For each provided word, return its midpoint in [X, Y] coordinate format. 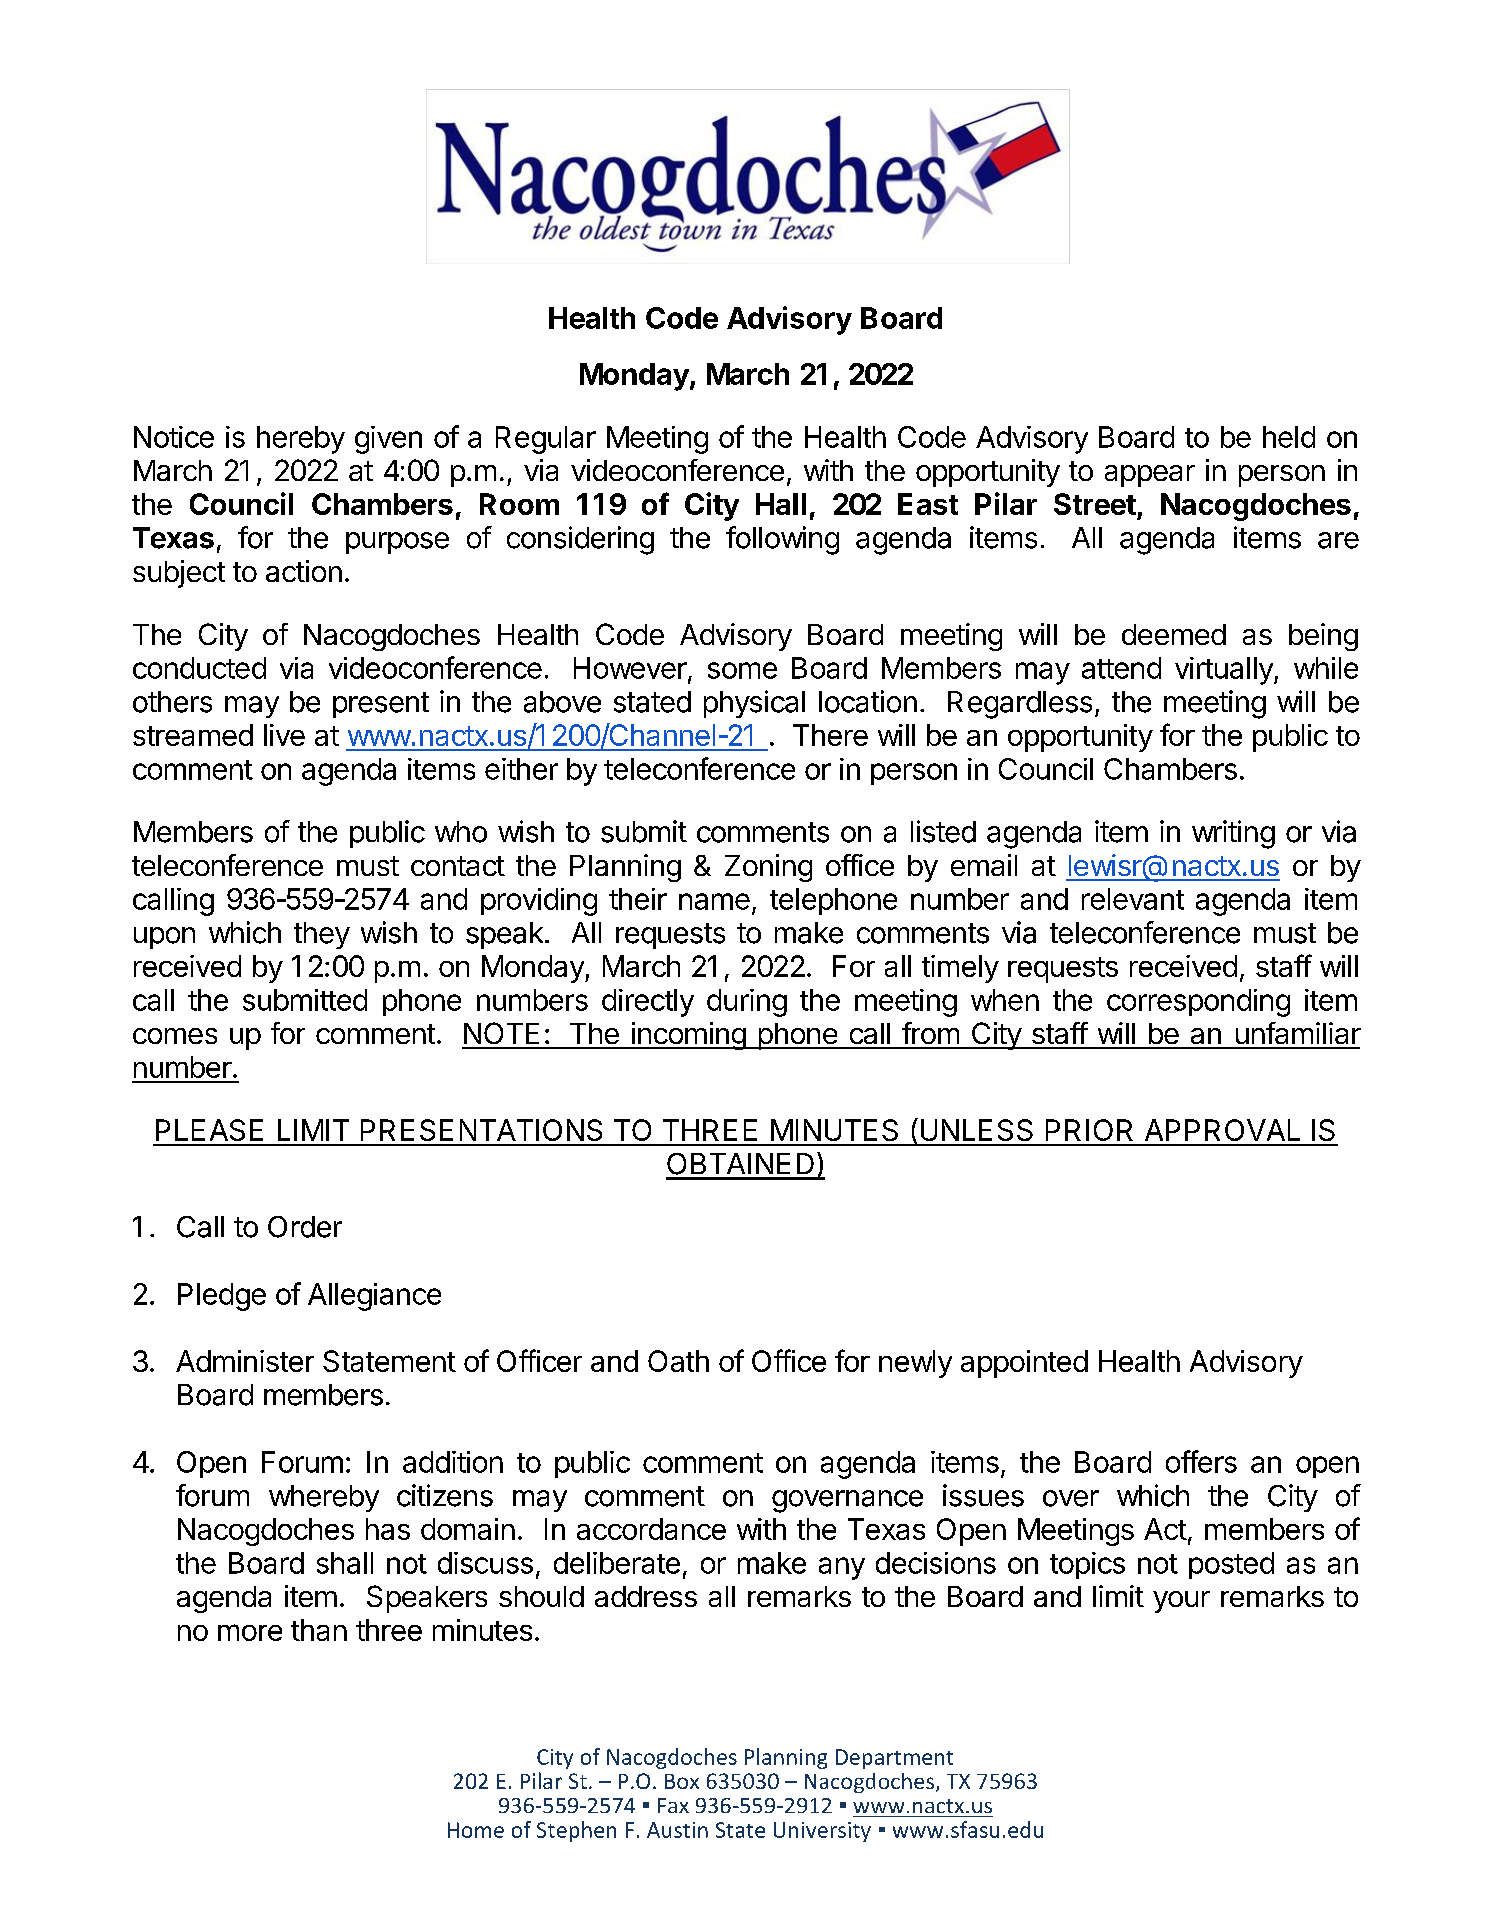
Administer [245, 1361]
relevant [1133, 899]
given [388, 440]
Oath [678, 1361]
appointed [1024, 1364]
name [714, 901]
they [322, 935]
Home [476, 1830]
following [782, 540]
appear [1150, 476]
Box [682, 1781]
